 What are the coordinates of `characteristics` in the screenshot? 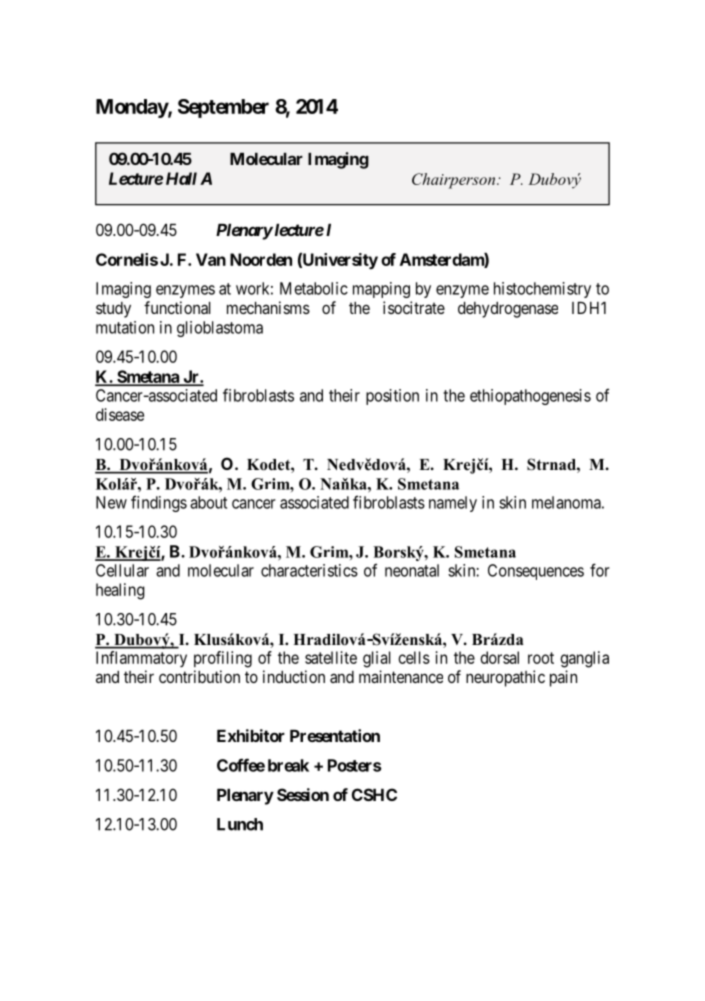 It's located at (309, 570).
